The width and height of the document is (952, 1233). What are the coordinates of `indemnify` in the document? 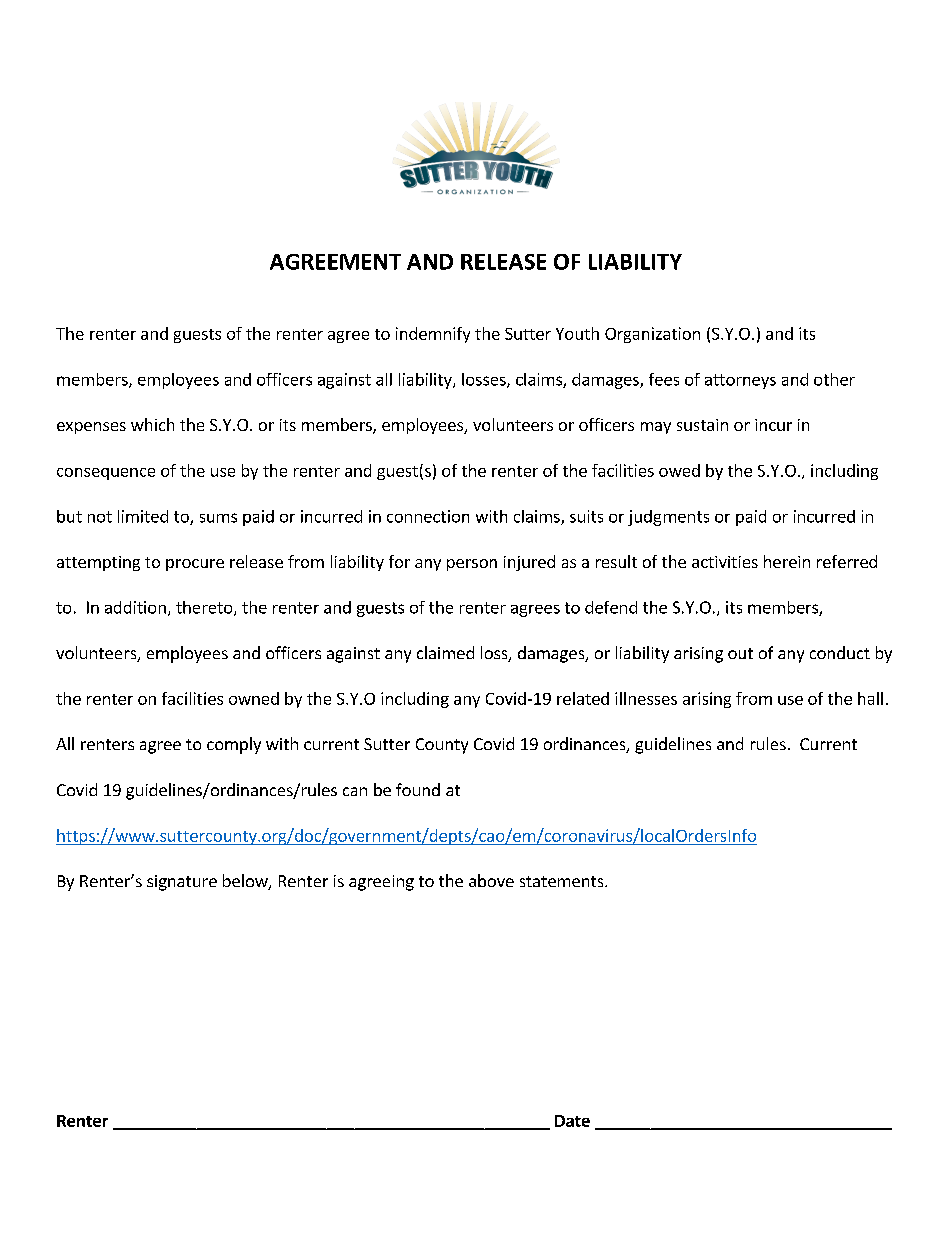 It's located at (433, 335).
